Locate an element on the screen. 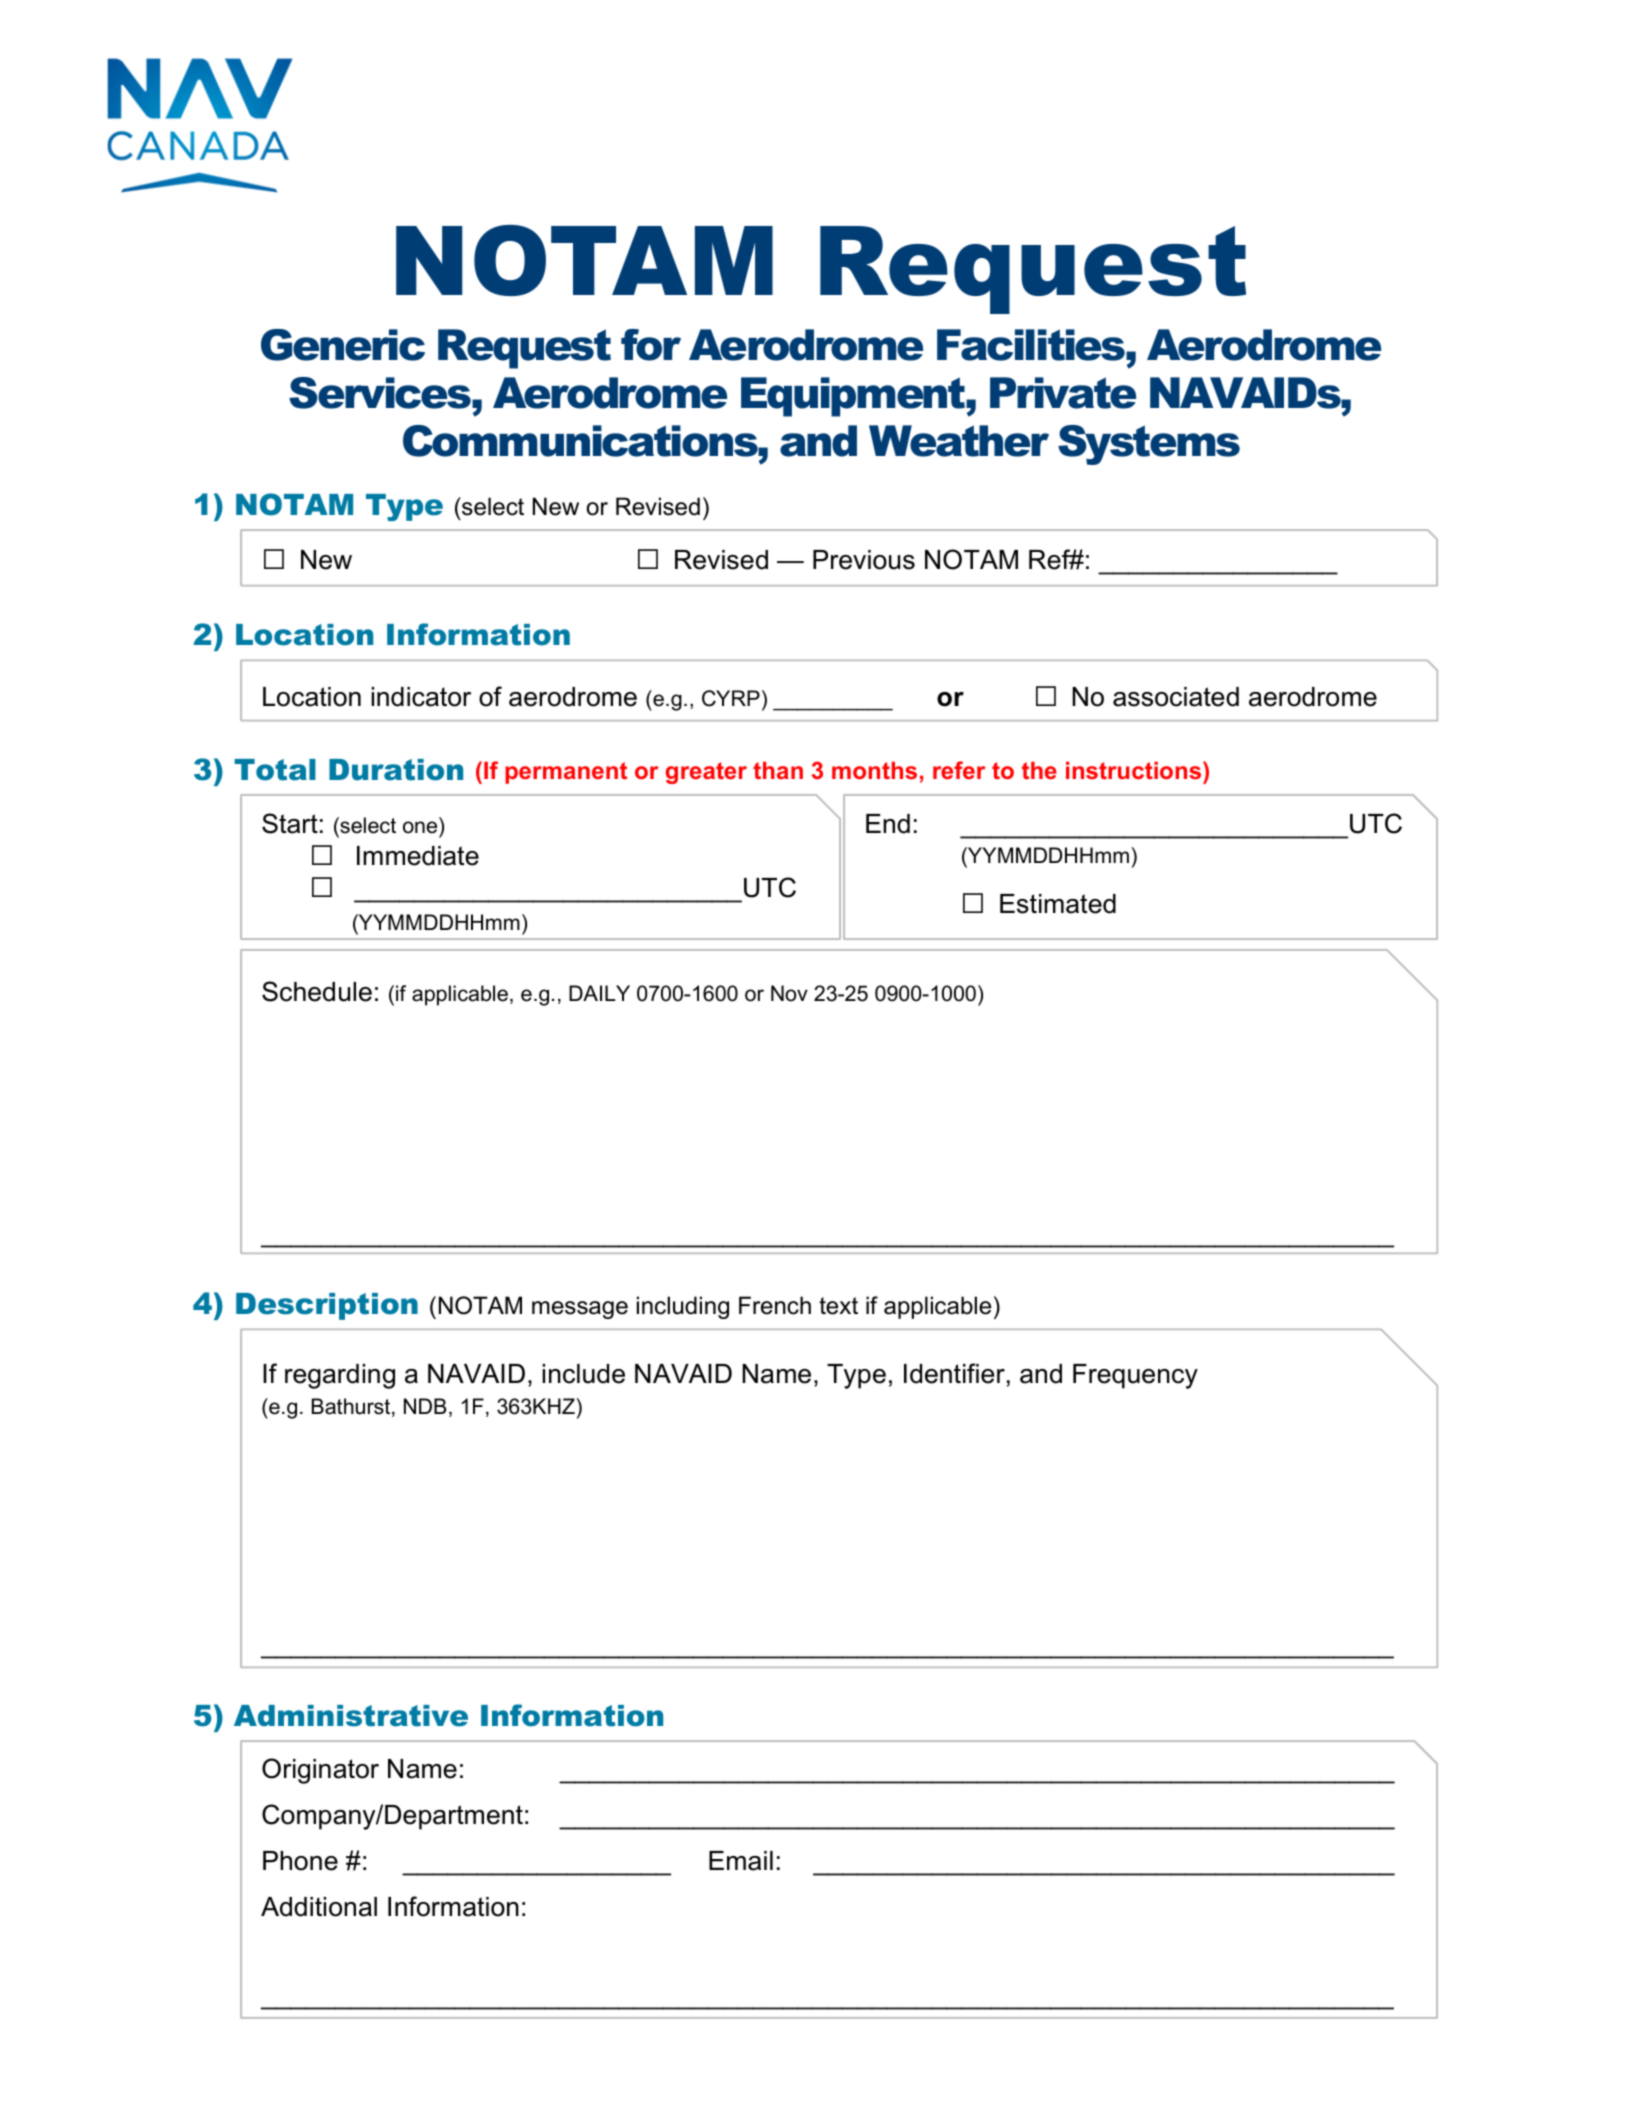 The height and width of the screenshot is (2122, 1640). Private is located at coordinates (1063, 393).
